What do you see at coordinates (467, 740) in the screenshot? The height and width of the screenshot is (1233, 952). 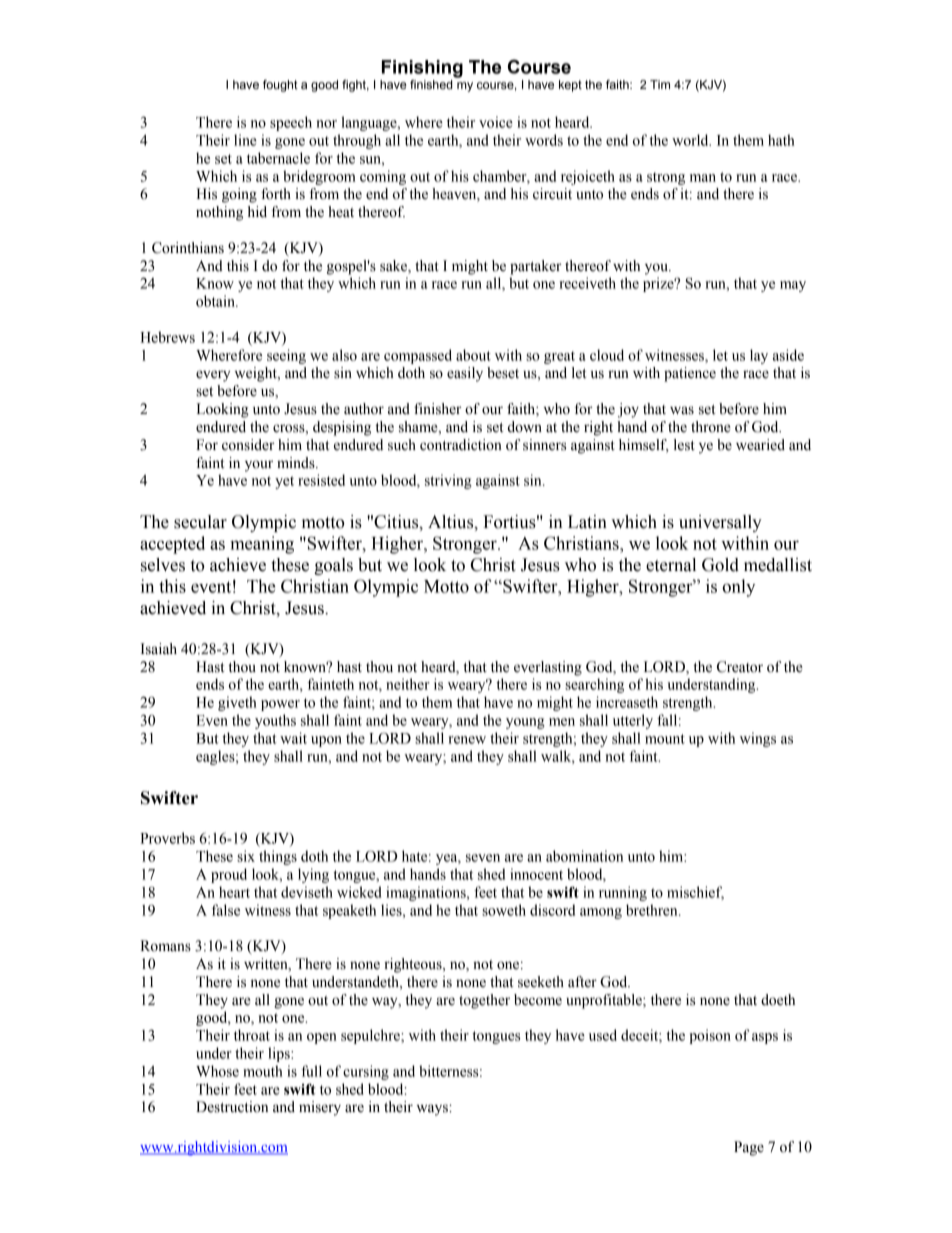 I see `renew` at bounding box center [467, 740].
